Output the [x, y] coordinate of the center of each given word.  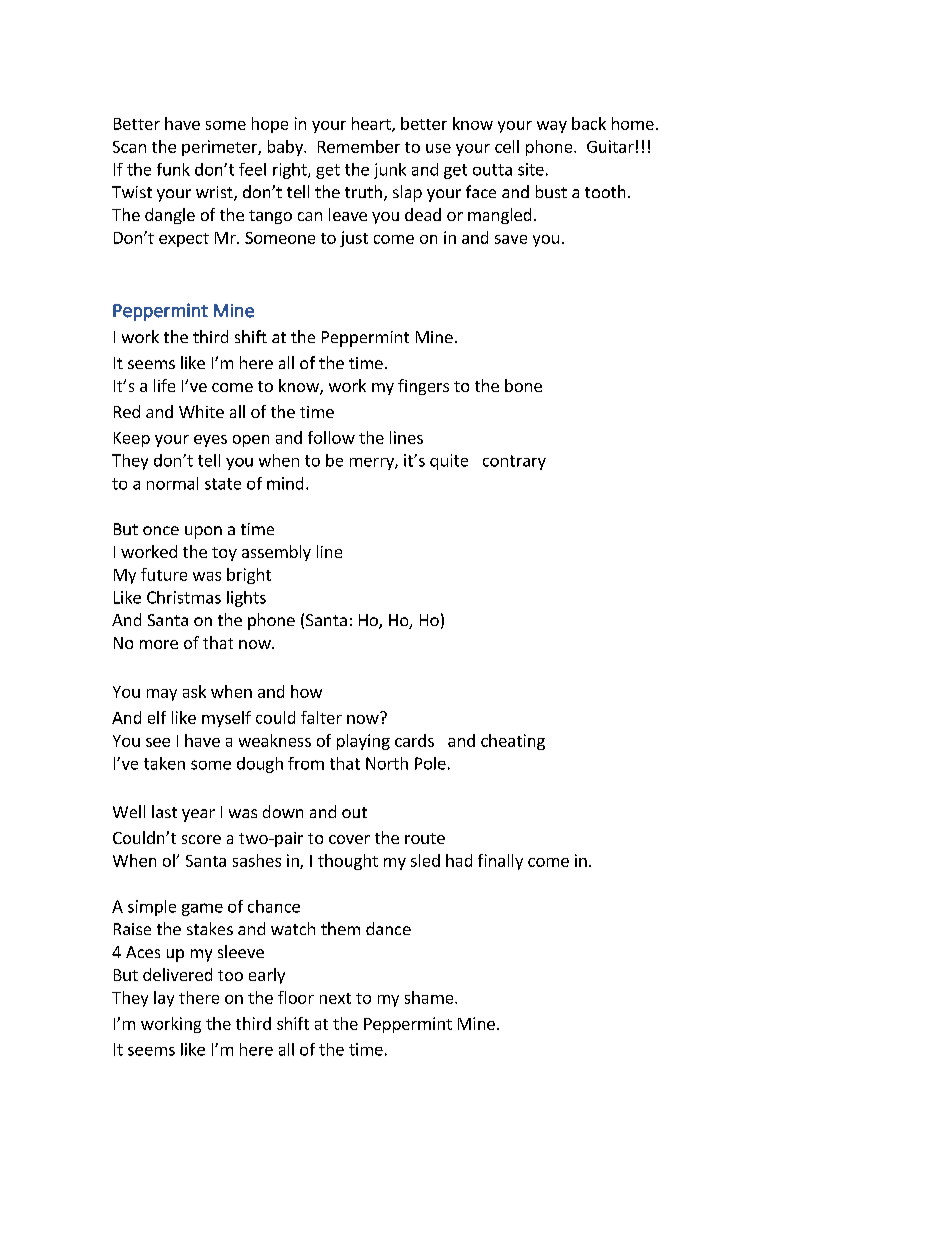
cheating [513, 742]
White [201, 411]
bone [523, 385]
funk [173, 169]
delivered [177, 974]
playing [363, 742]
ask [194, 691]
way [552, 127]
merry [373, 464]
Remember [359, 146]
